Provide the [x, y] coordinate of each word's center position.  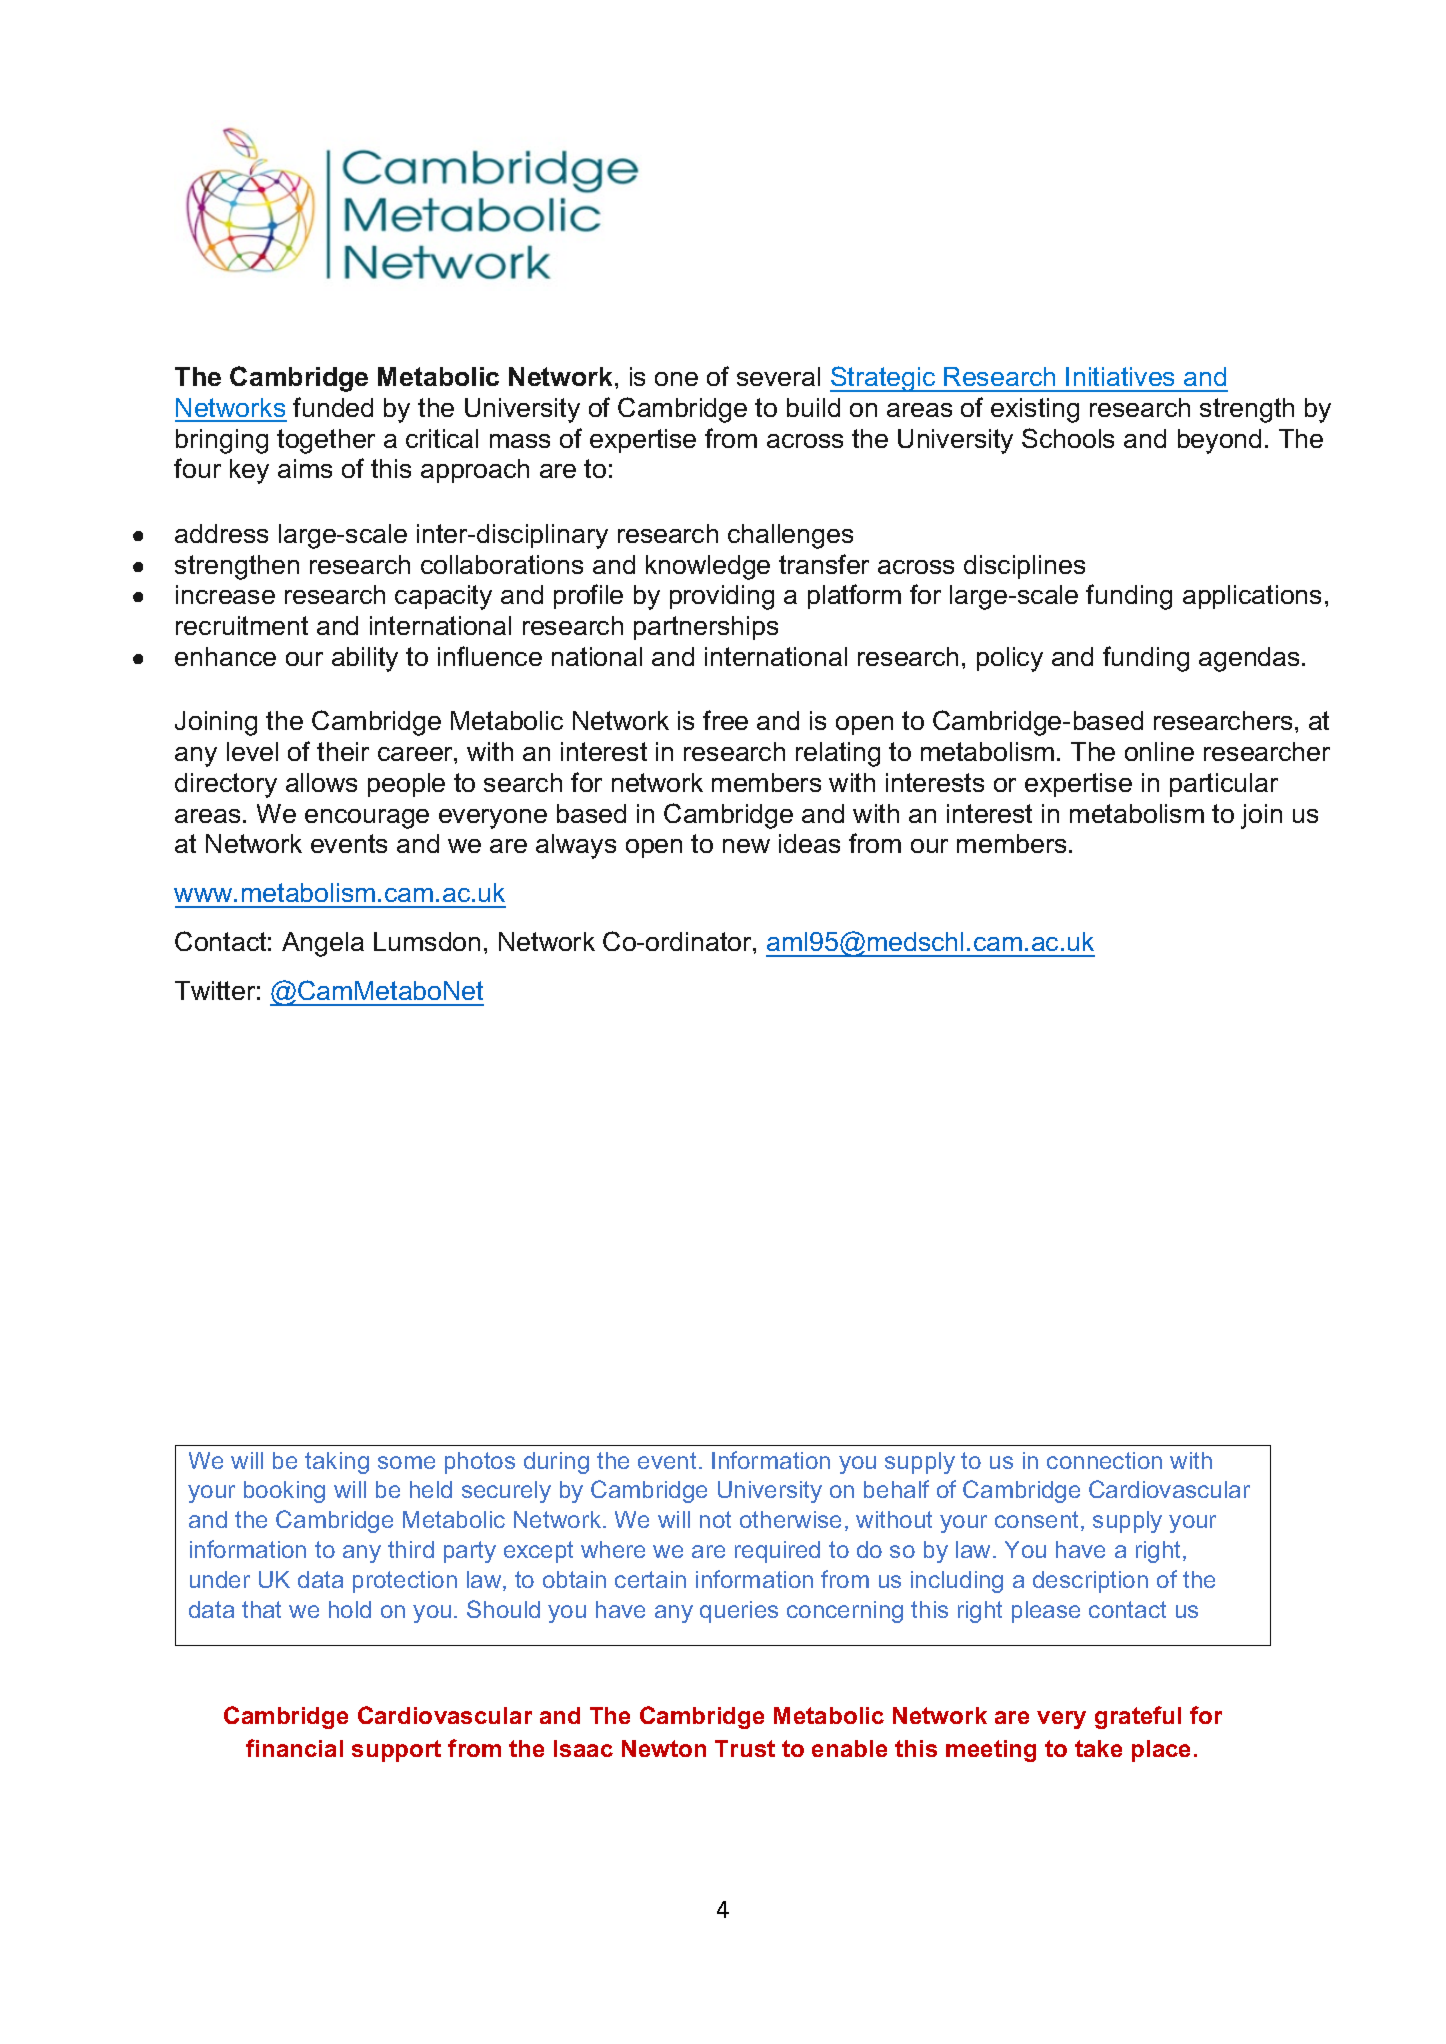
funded [333, 407]
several [778, 376]
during [556, 1463]
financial [294, 1748]
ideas [809, 843]
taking [337, 1463]
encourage [367, 819]
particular [1224, 785]
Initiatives [1120, 376]
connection [1104, 1460]
